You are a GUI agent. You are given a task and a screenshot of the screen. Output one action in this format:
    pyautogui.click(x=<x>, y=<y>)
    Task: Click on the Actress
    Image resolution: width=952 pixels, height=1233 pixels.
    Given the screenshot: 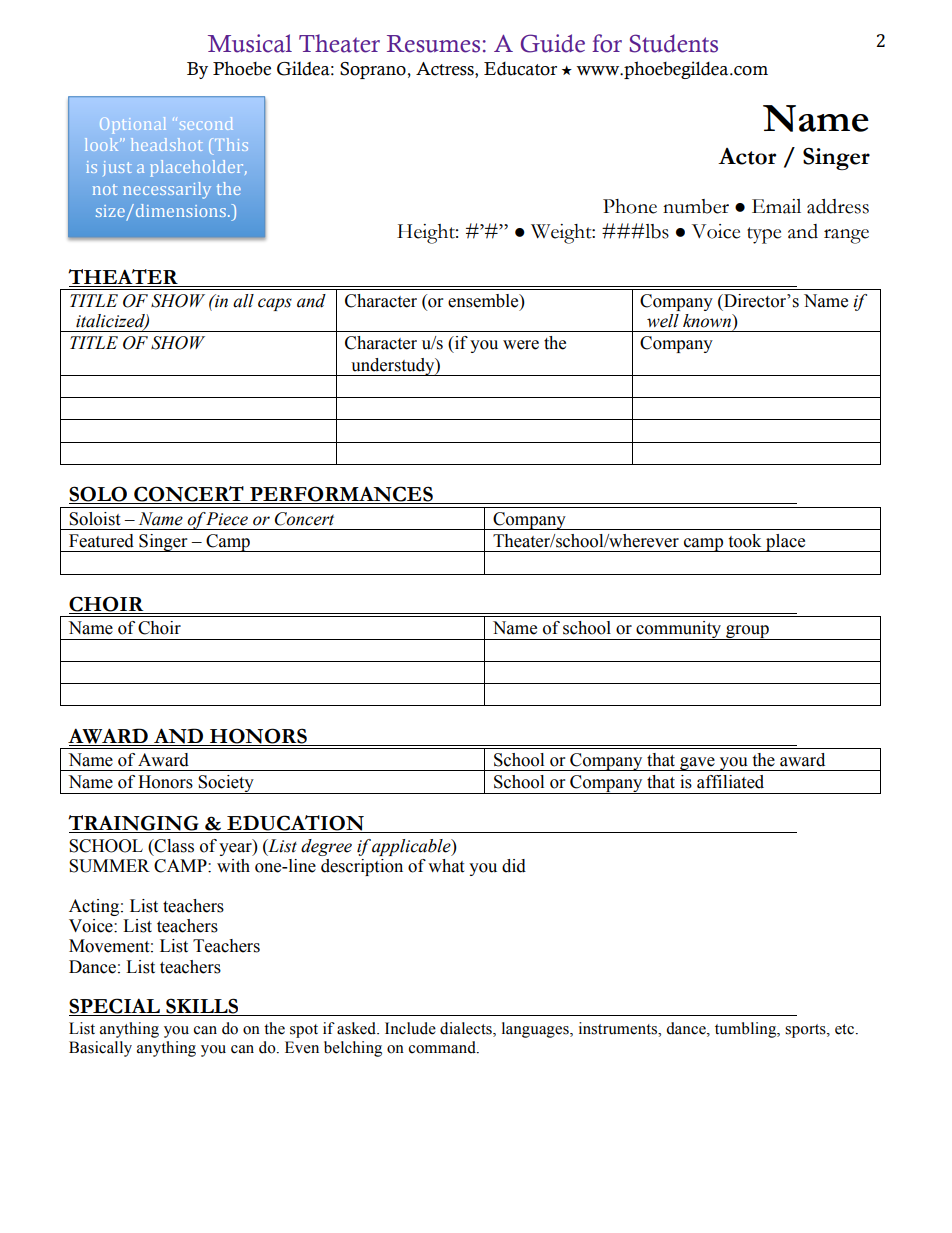 What is the action you would take?
    pyautogui.click(x=446, y=70)
